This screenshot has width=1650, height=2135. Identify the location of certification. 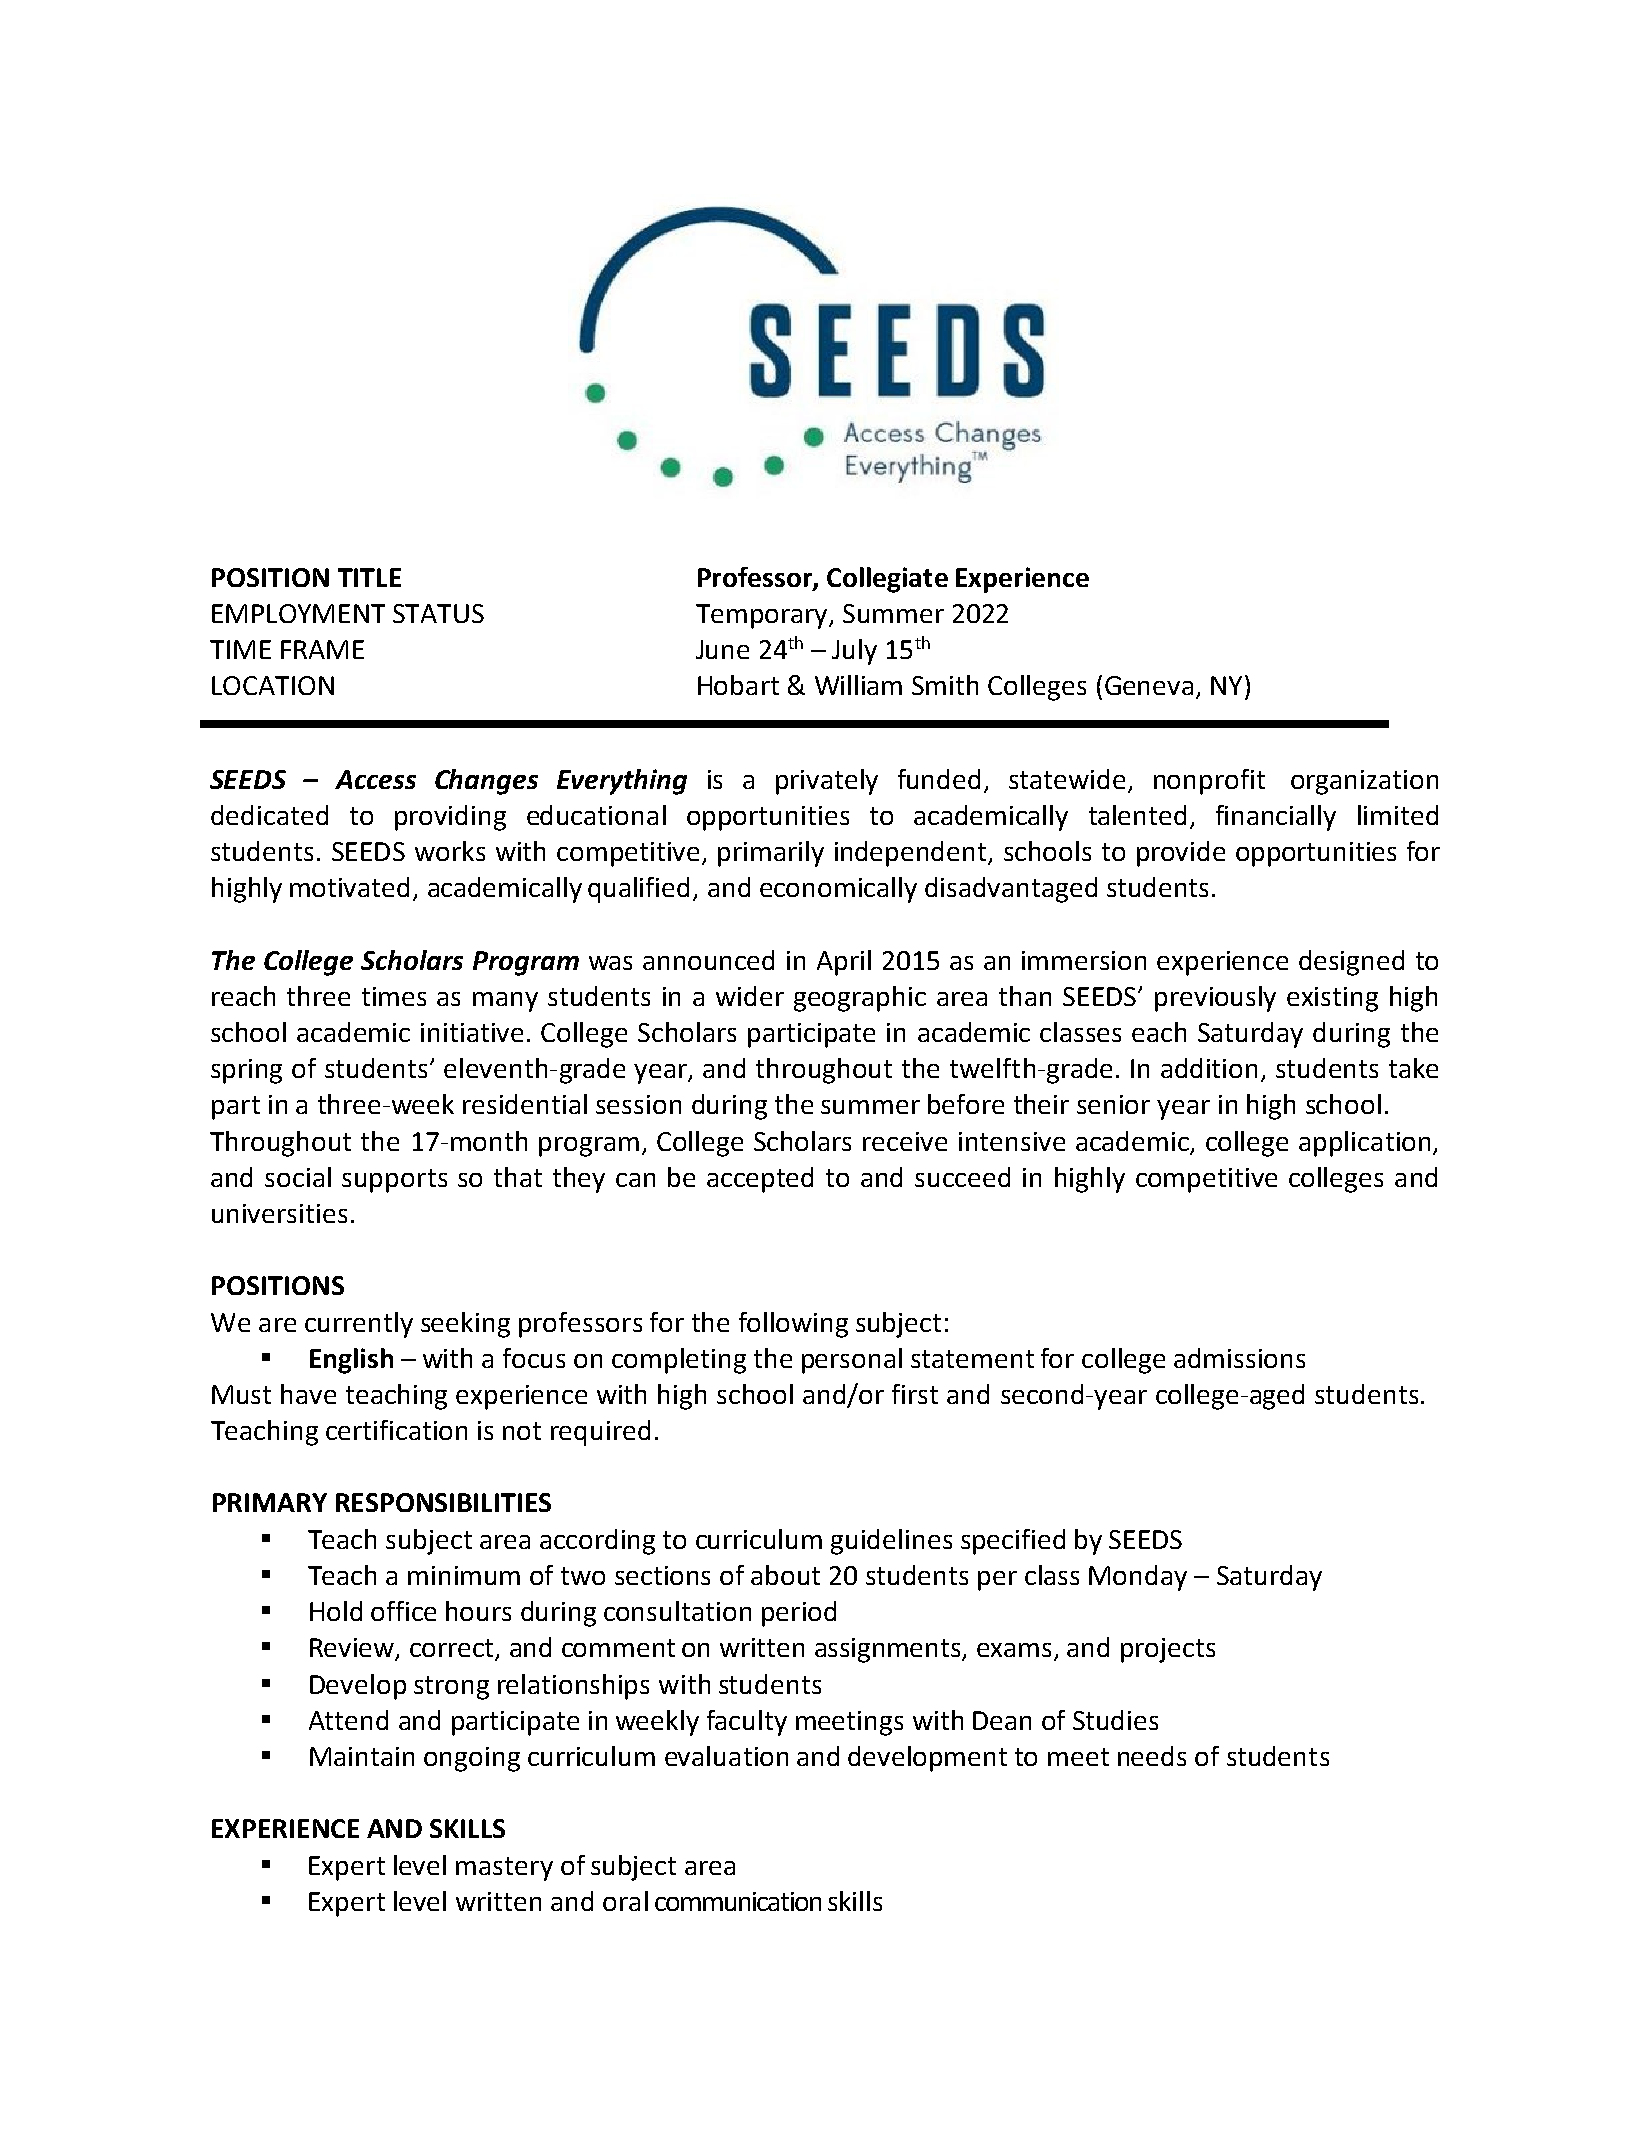
(396, 1430).
